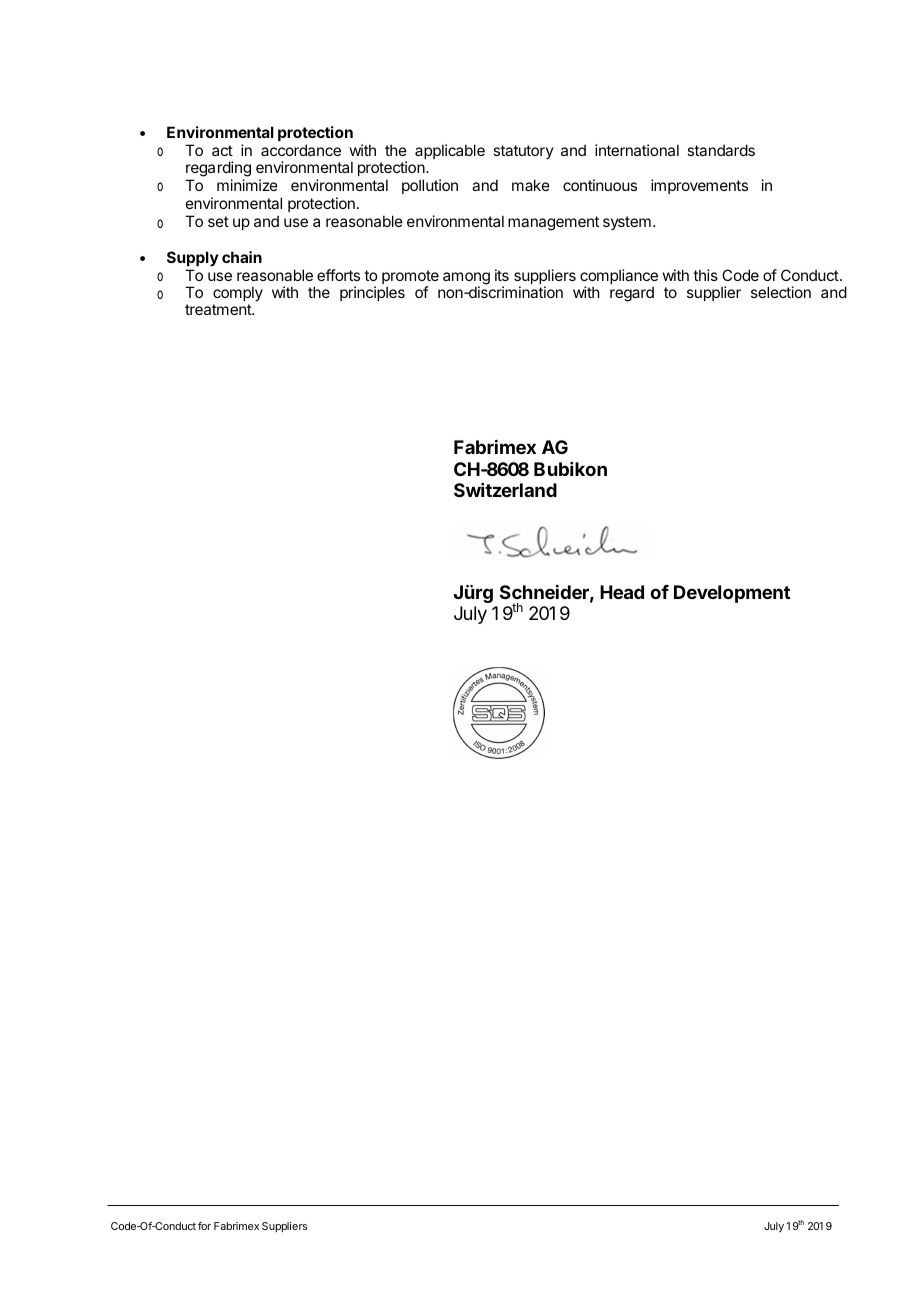  I want to click on accordance, so click(301, 150).
